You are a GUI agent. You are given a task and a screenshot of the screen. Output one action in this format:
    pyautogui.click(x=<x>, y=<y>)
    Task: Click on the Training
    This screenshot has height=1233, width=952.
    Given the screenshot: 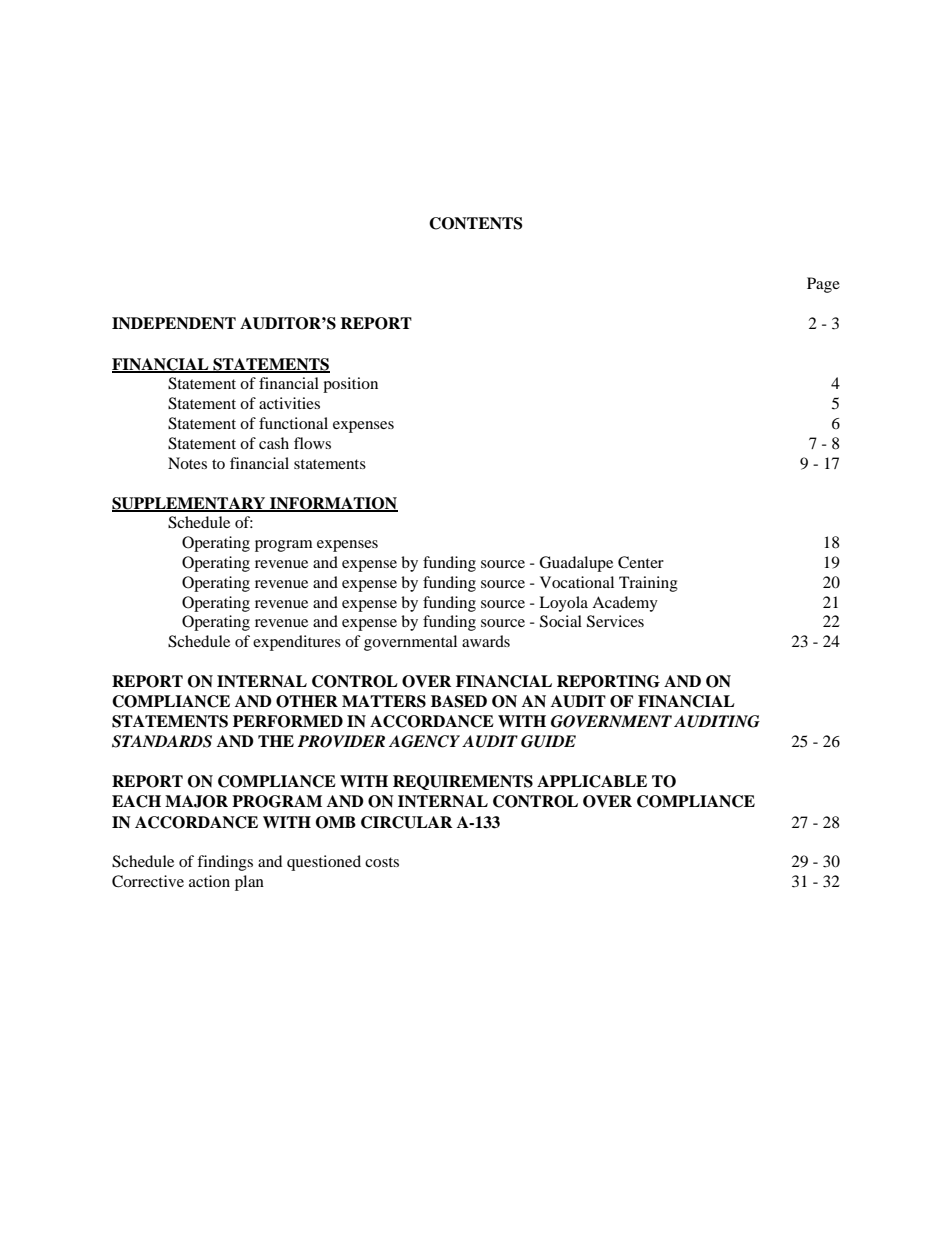 What is the action you would take?
    pyautogui.click(x=648, y=584)
